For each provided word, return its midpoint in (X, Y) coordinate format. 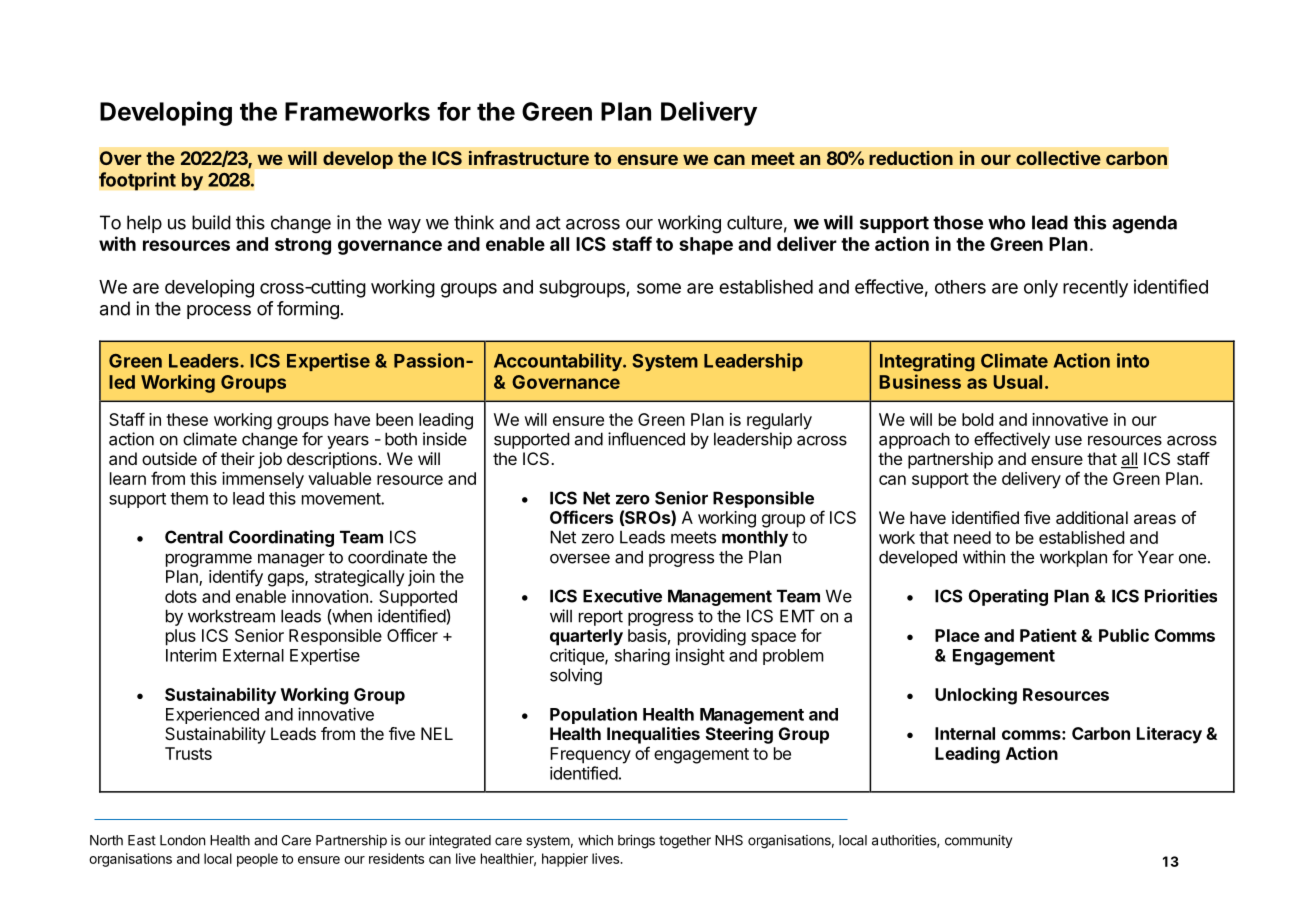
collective (1058, 158)
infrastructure (529, 158)
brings (636, 842)
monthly (755, 538)
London (182, 840)
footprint (137, 181)
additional (1092, 517)
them (189, 498)
